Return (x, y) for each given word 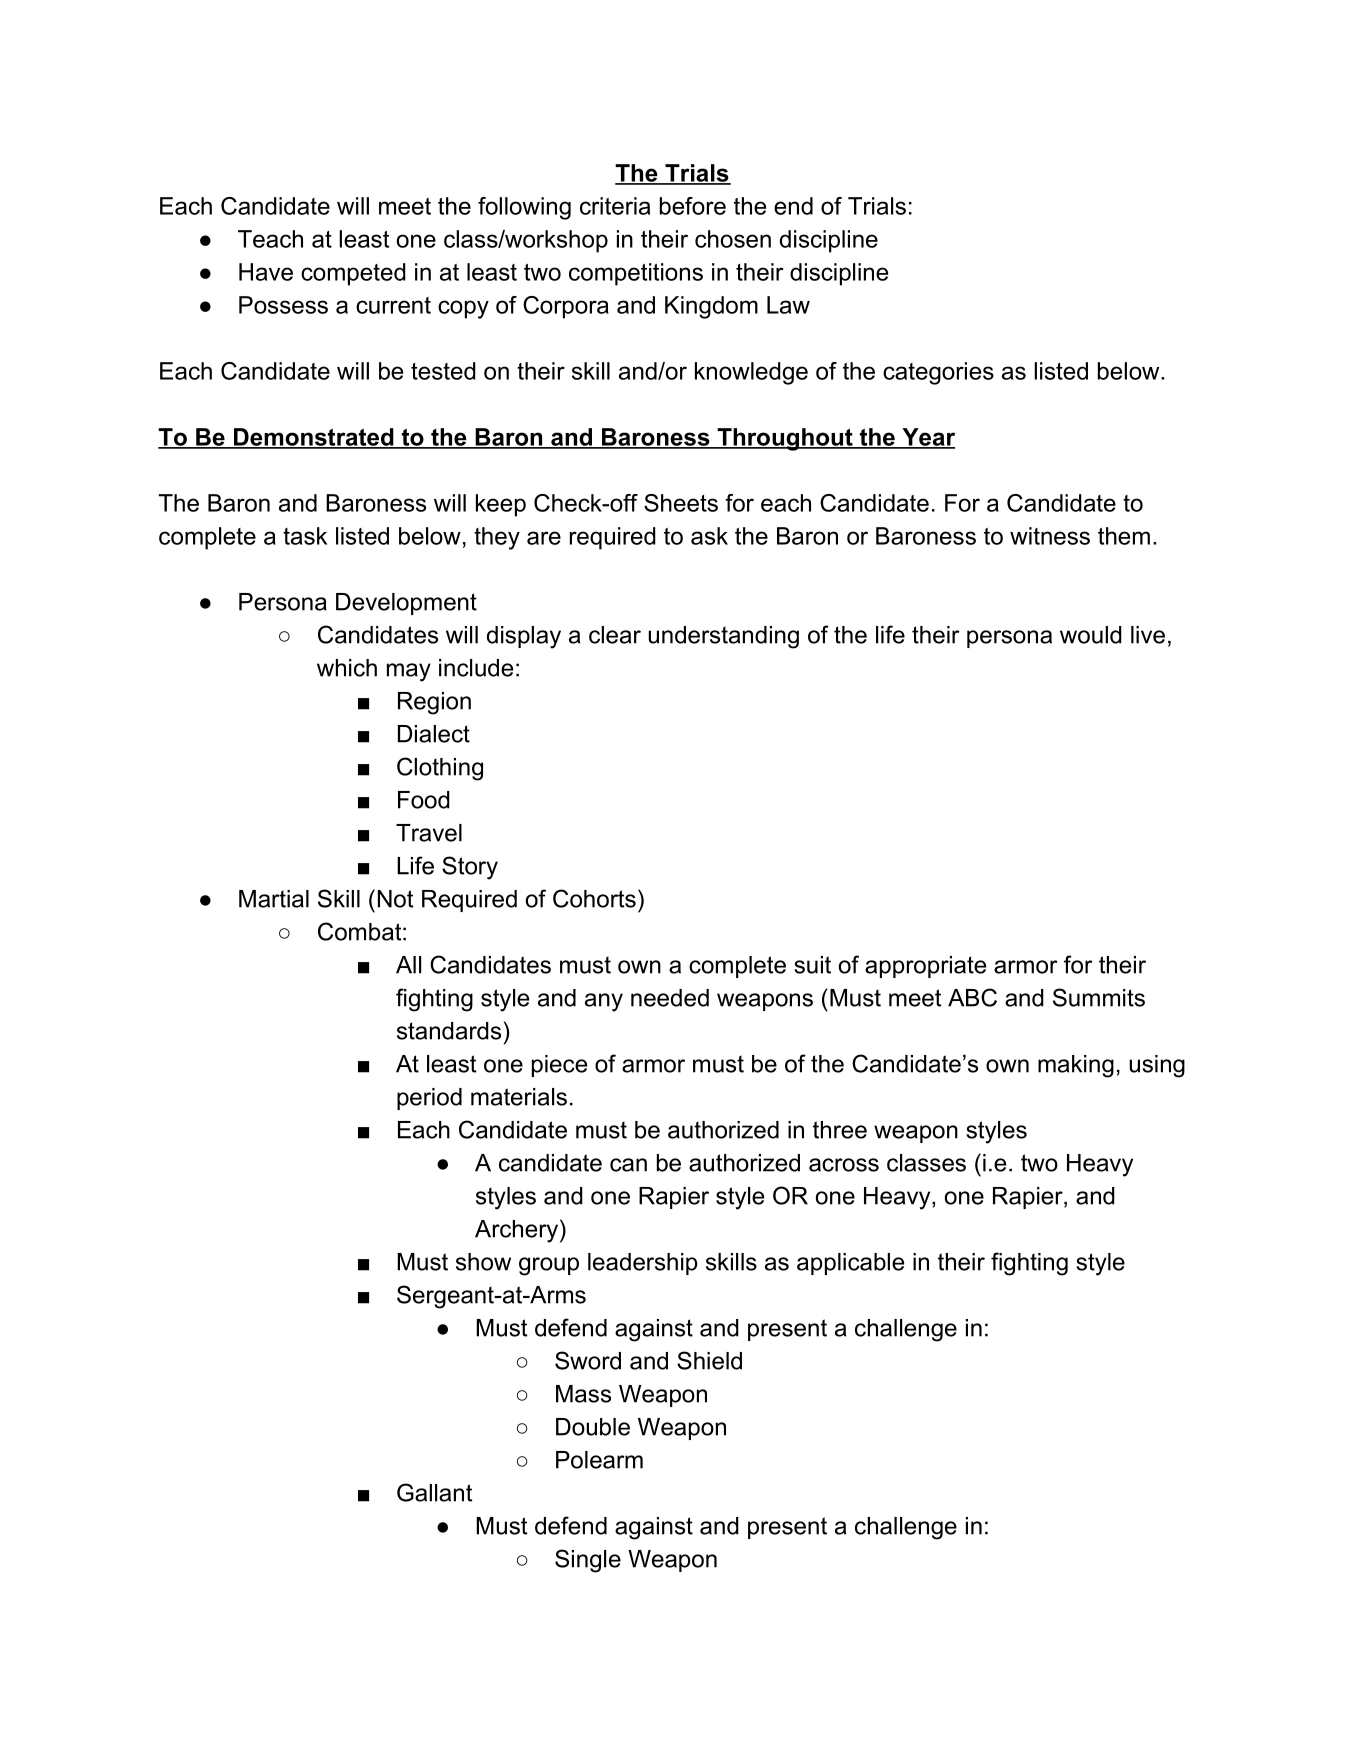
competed (353, 274)
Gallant (434, 1492)
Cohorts (594, 898)
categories (938, 373)
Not (395, 899)
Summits (1099, 997)
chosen (733, 239)
